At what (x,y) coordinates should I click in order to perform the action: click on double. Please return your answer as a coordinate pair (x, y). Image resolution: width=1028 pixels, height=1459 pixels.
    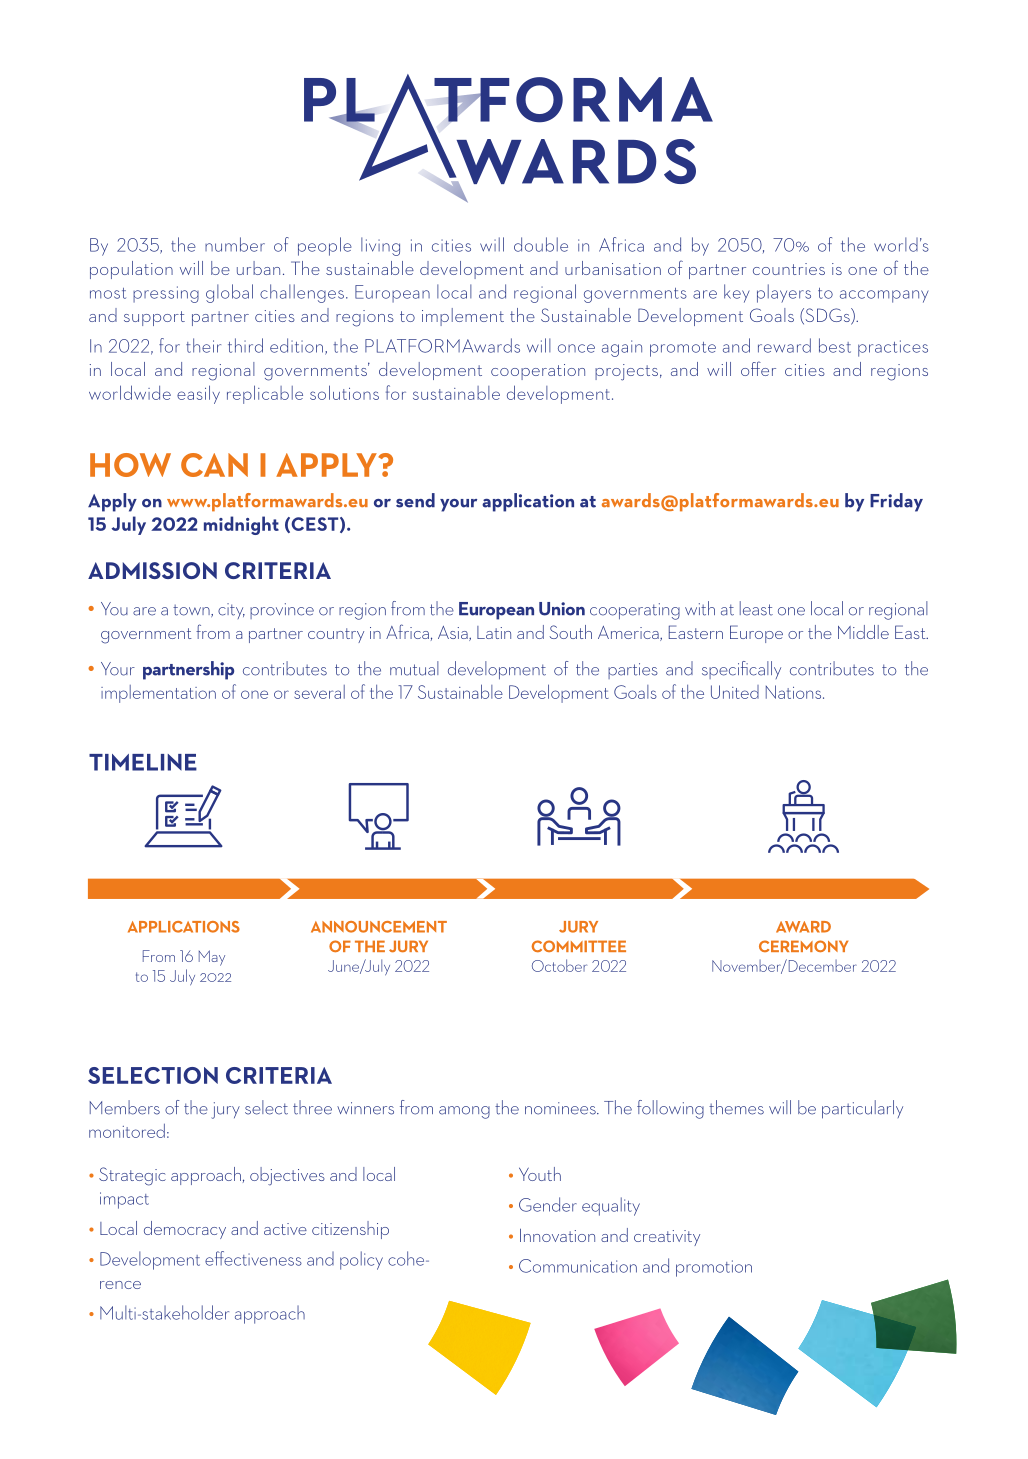
    Looking at the image, I should click on (541, 244).
